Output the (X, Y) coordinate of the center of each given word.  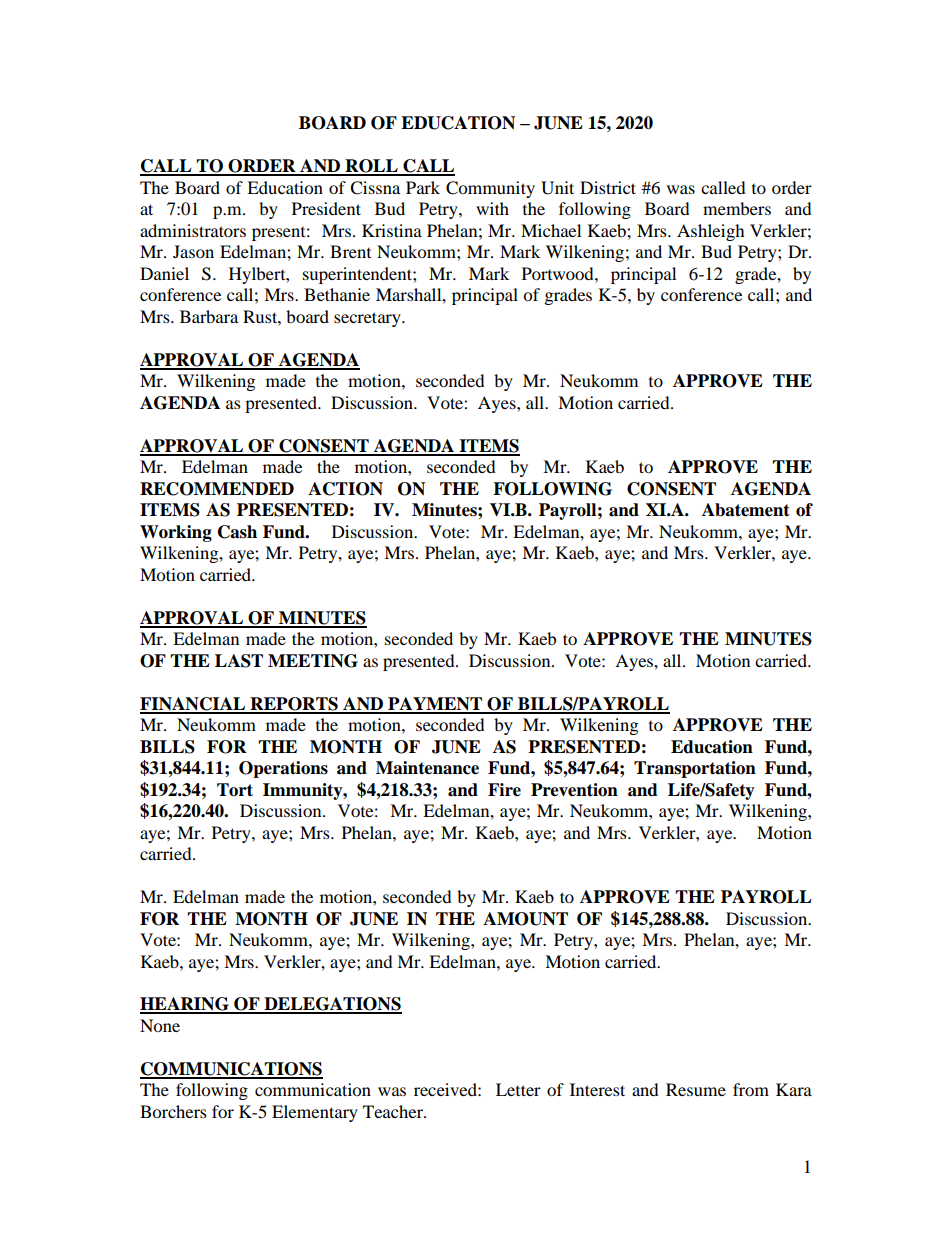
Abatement (746, 510)
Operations (283, 769)
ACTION (345, 489)
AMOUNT (525, 919)
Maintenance (427, 768)
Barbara (209, 316)
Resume (696, 1089)
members (737, 208)
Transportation (695, 769)
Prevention (574, 790)
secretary (368, 319)
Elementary (315, 1113)
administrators (193, 230)
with (492, 208)
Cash (237, 532)
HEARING (185, 1005)
